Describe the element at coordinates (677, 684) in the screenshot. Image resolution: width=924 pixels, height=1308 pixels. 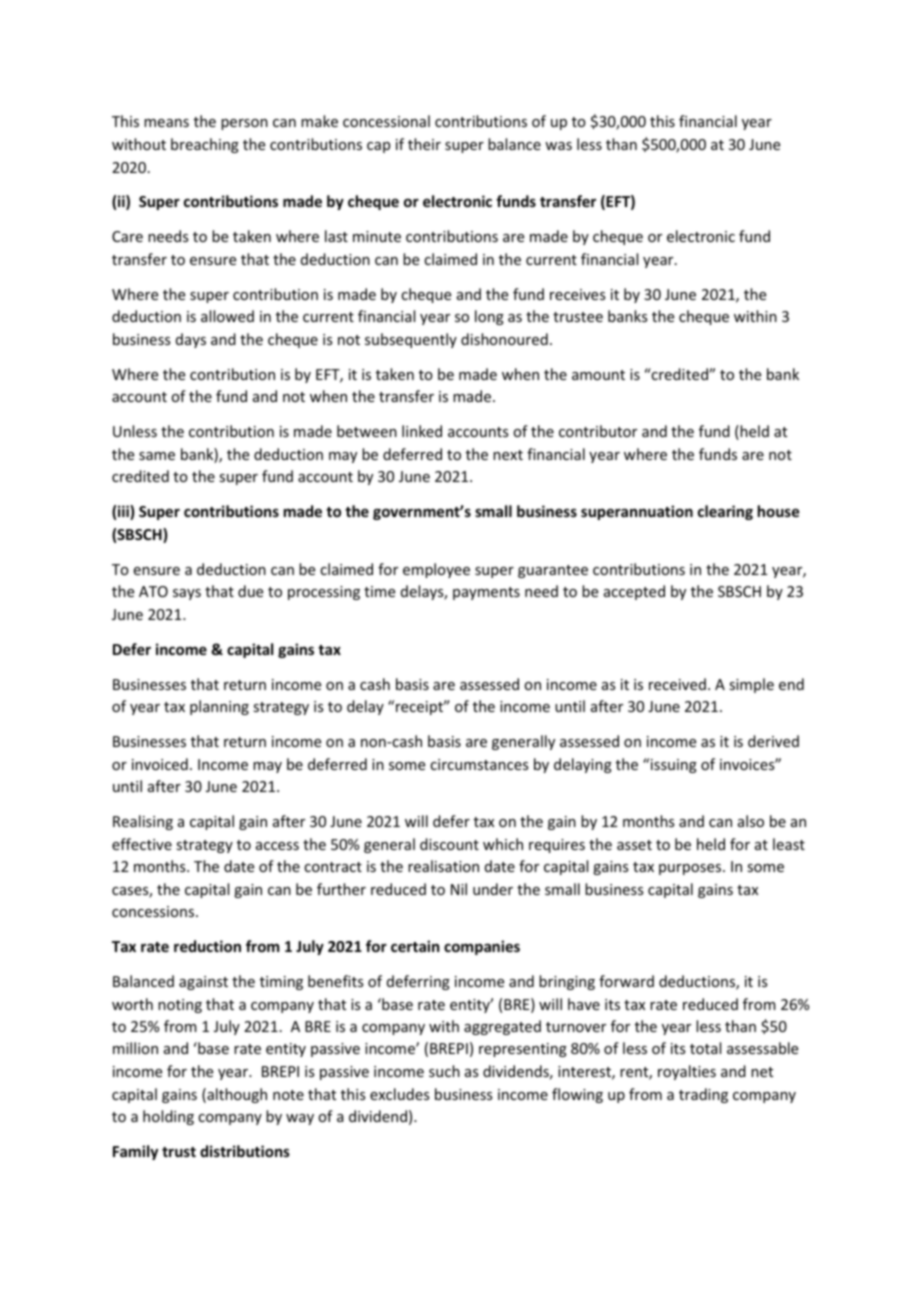
I see `received` at that location.
